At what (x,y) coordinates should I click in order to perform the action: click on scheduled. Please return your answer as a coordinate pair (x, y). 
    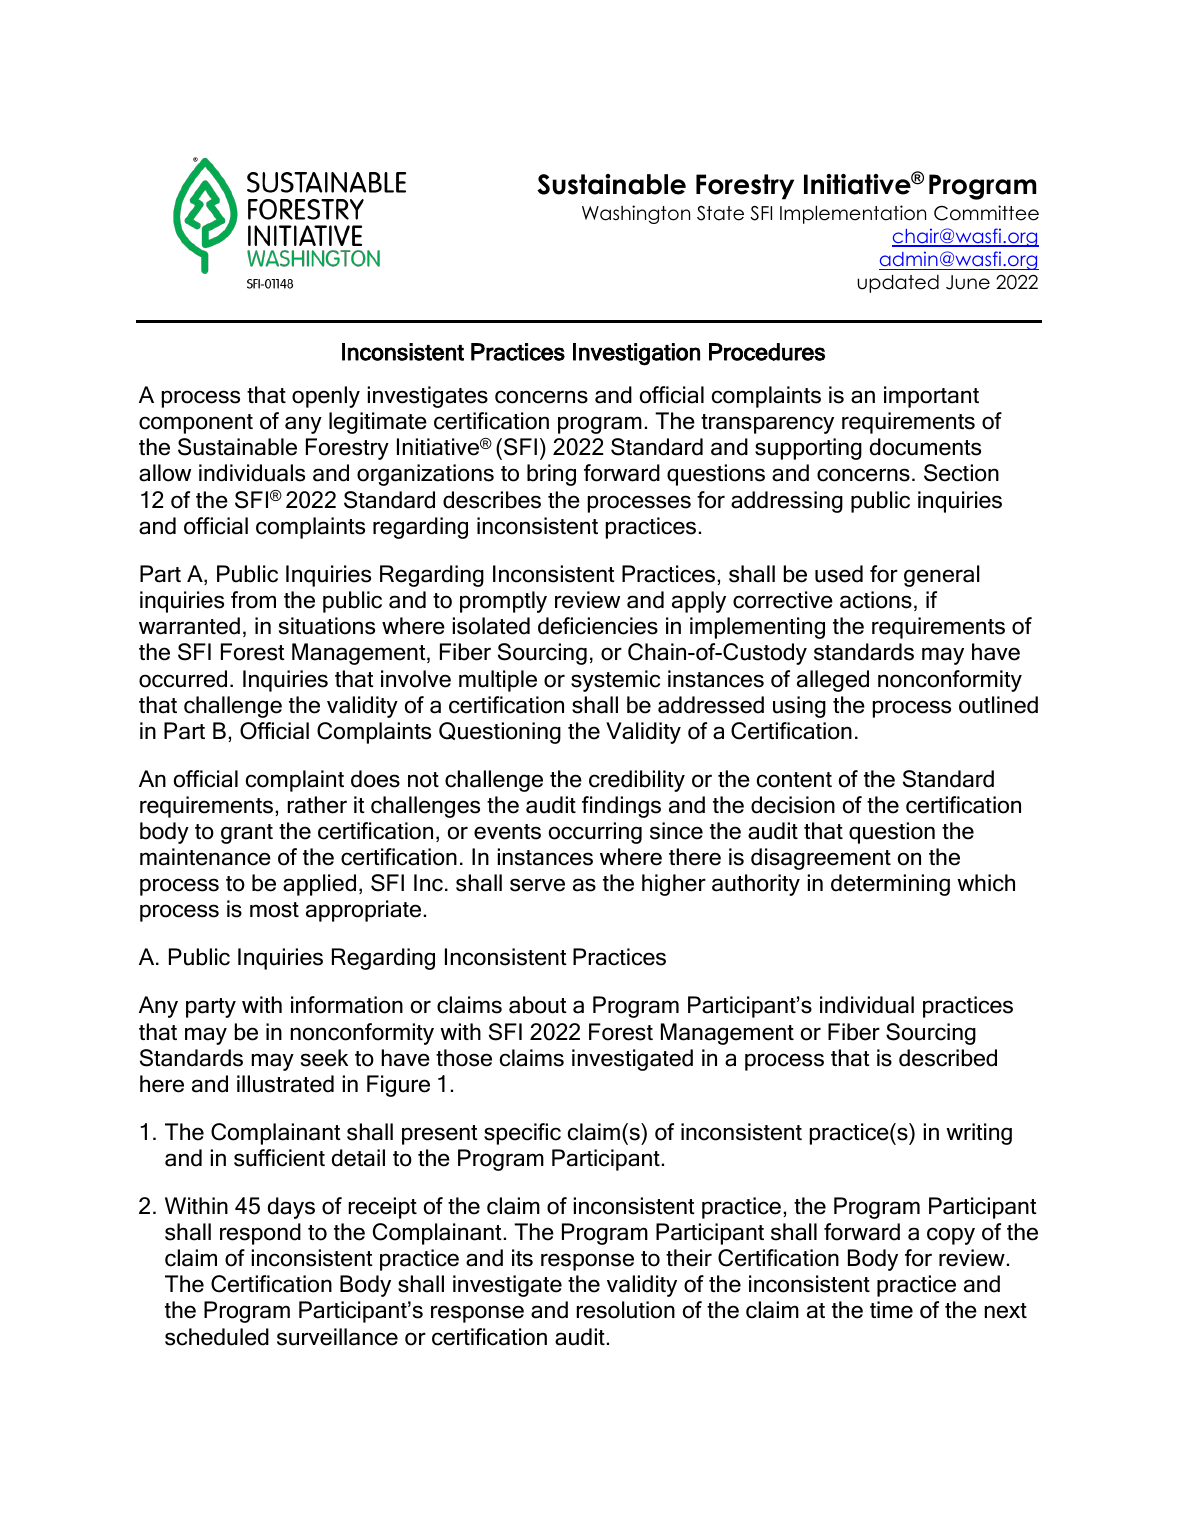
    Looking at the image, I should click on (217, 1337).
